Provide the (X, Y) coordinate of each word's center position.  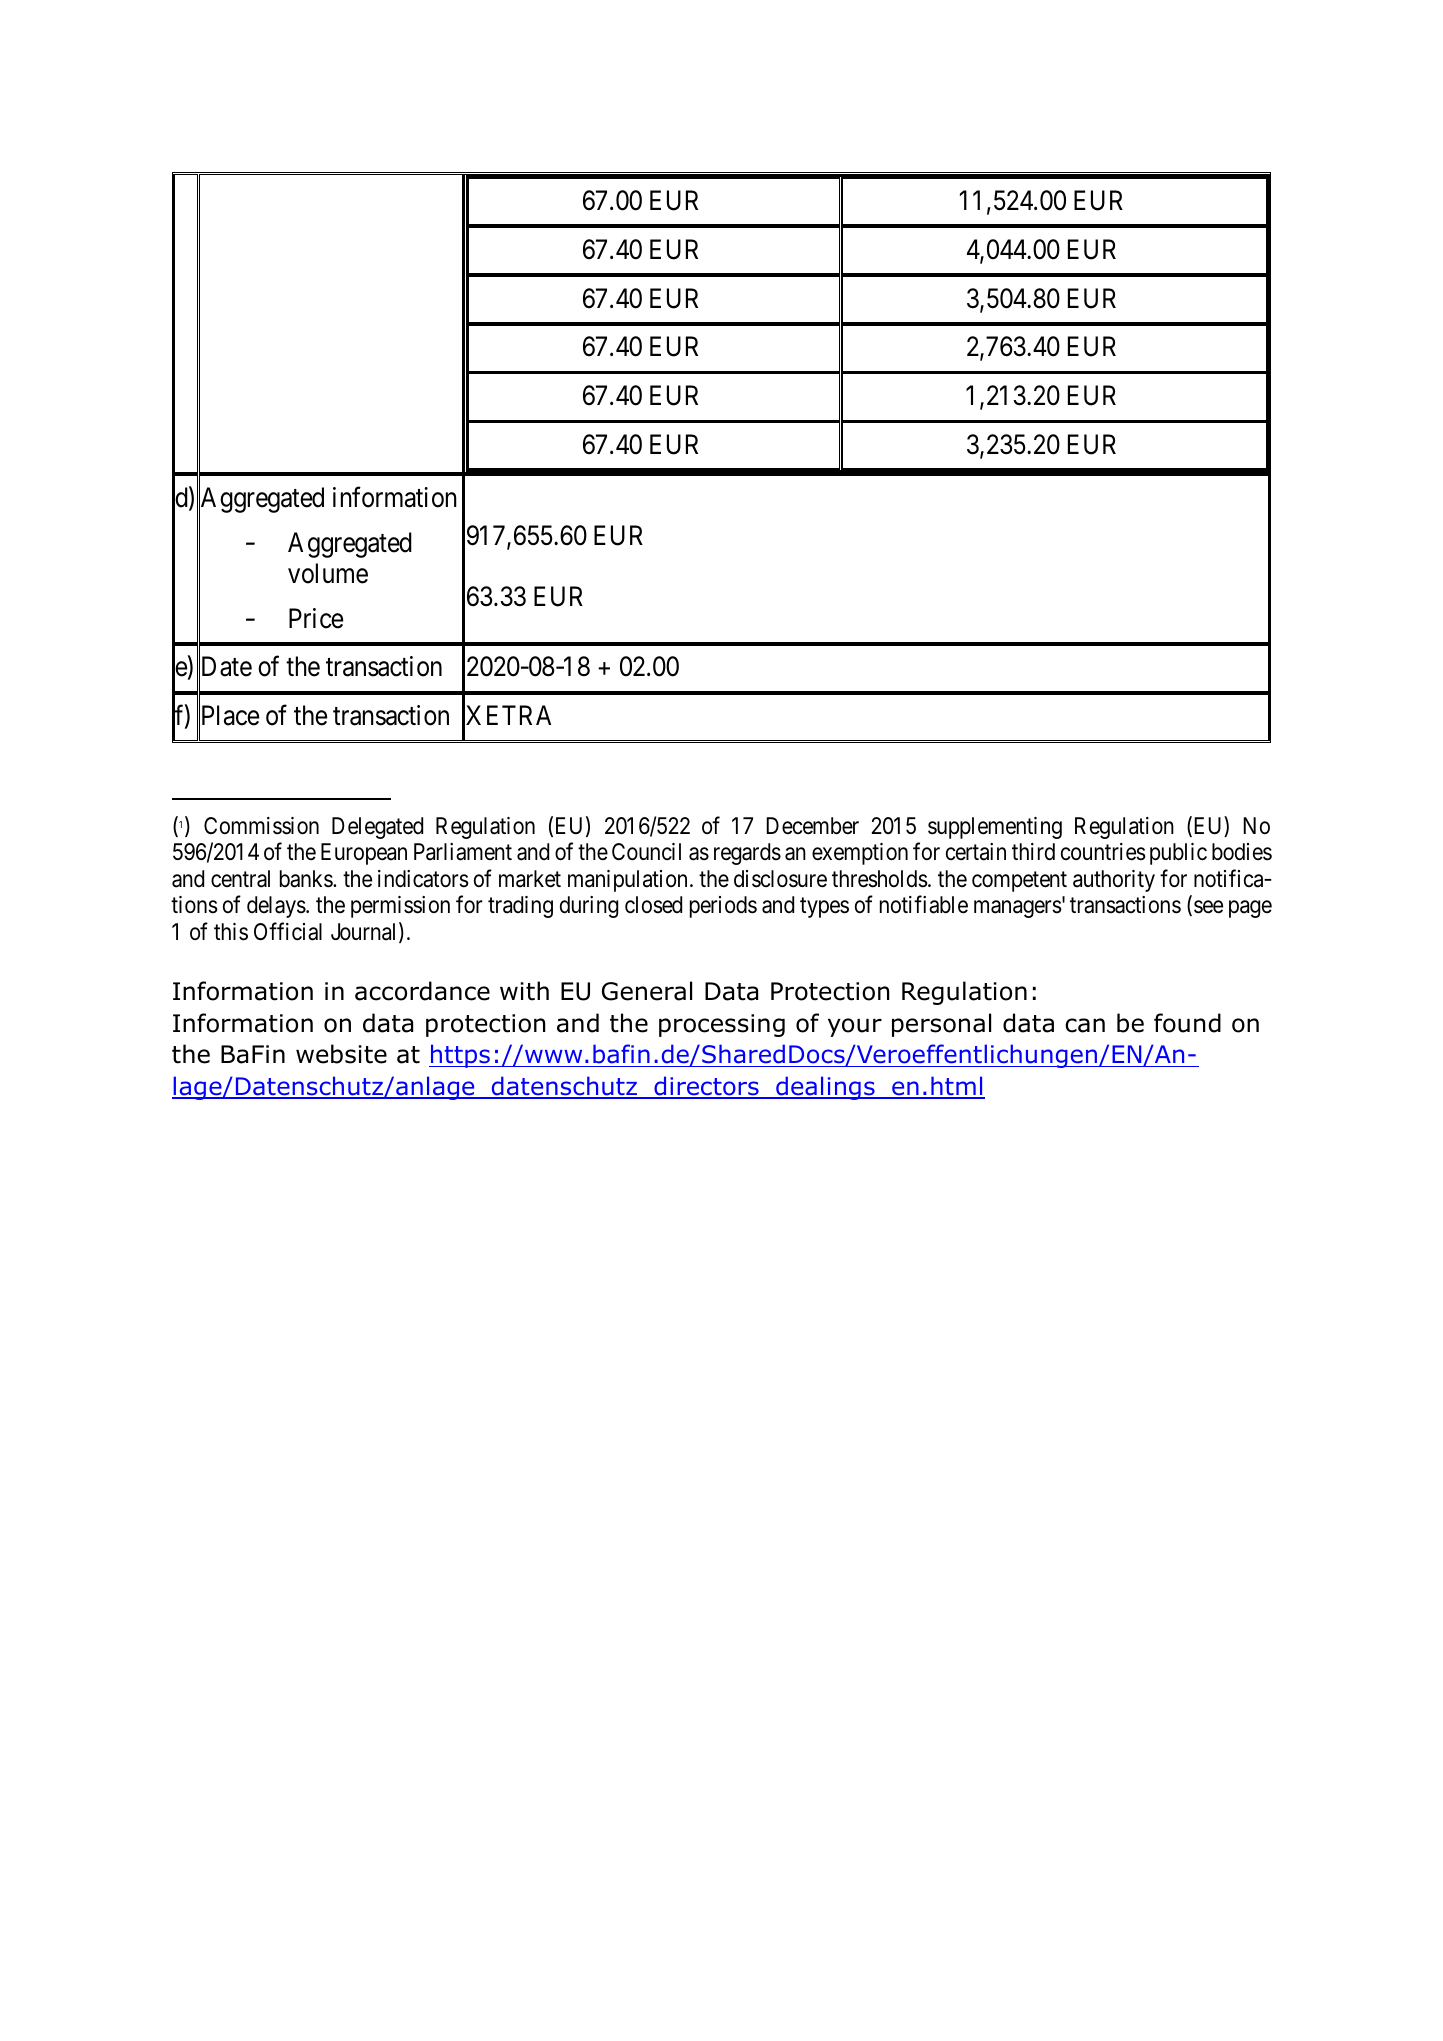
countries (1103, 852)
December (812, 826)
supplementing (995, 828)
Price (316, 618)
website (341, 1054)
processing (722, 1025)
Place (229, 717)
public (1178, 854)
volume (328, 573)
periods (723, 907)
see (1208, 907)
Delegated (377, 828)
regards (747, 854)
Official (288, 931)
